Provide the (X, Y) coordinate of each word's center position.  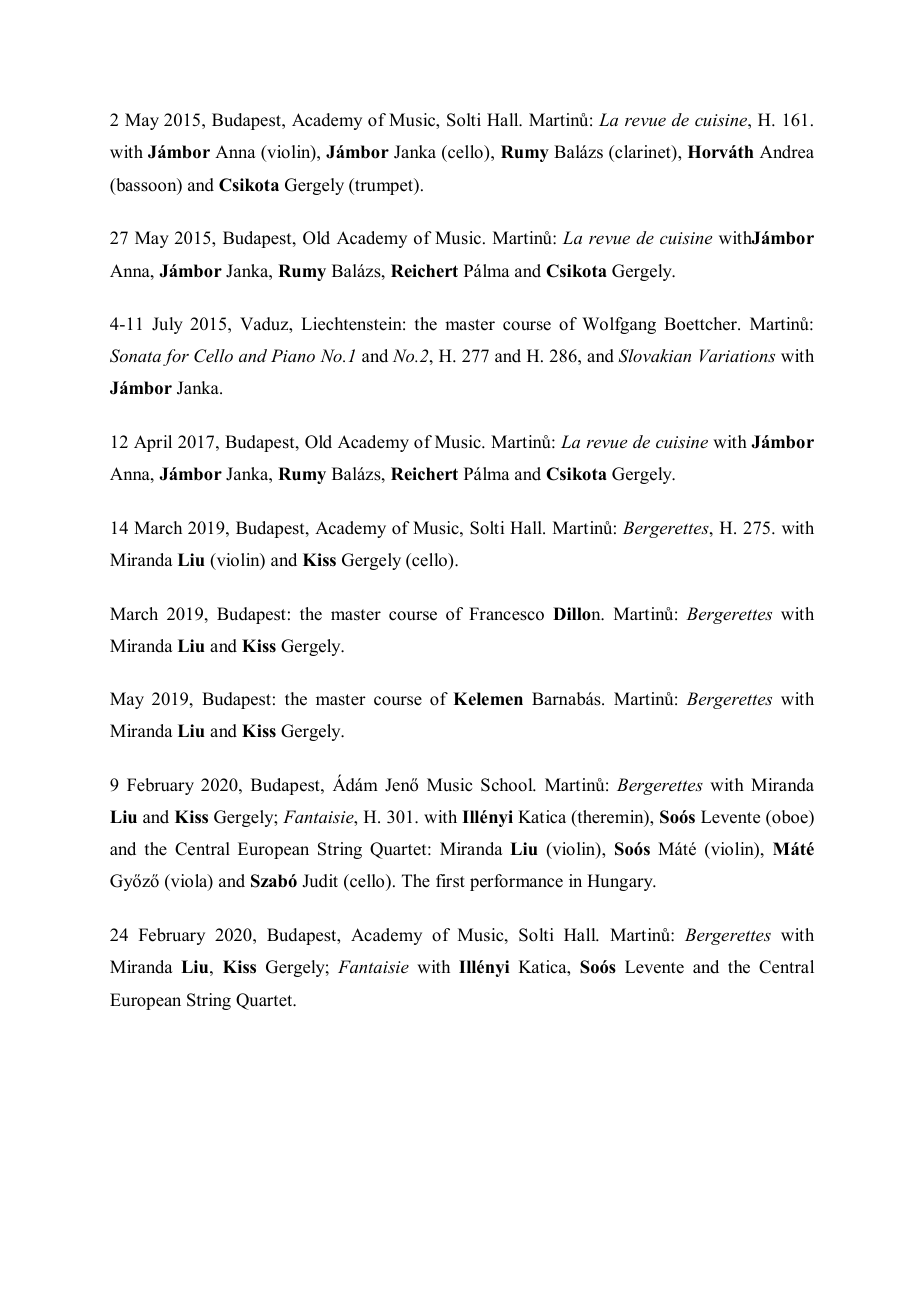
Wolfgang (619, 325)
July (167, 325)
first (450, 881)
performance (516, 882)
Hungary (621, 882)
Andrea (787, 152)
